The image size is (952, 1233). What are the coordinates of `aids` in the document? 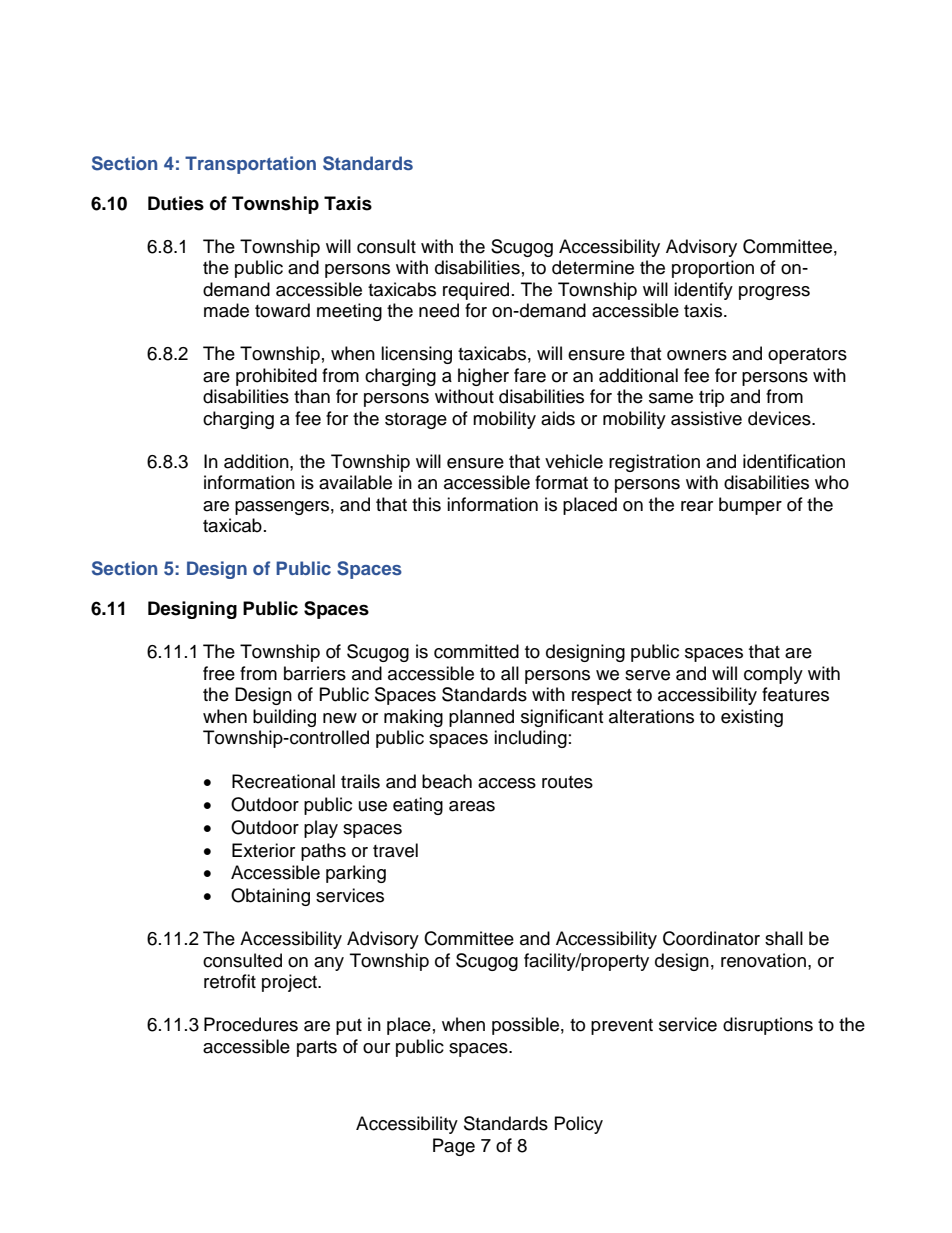 It's located at (558, 418).
